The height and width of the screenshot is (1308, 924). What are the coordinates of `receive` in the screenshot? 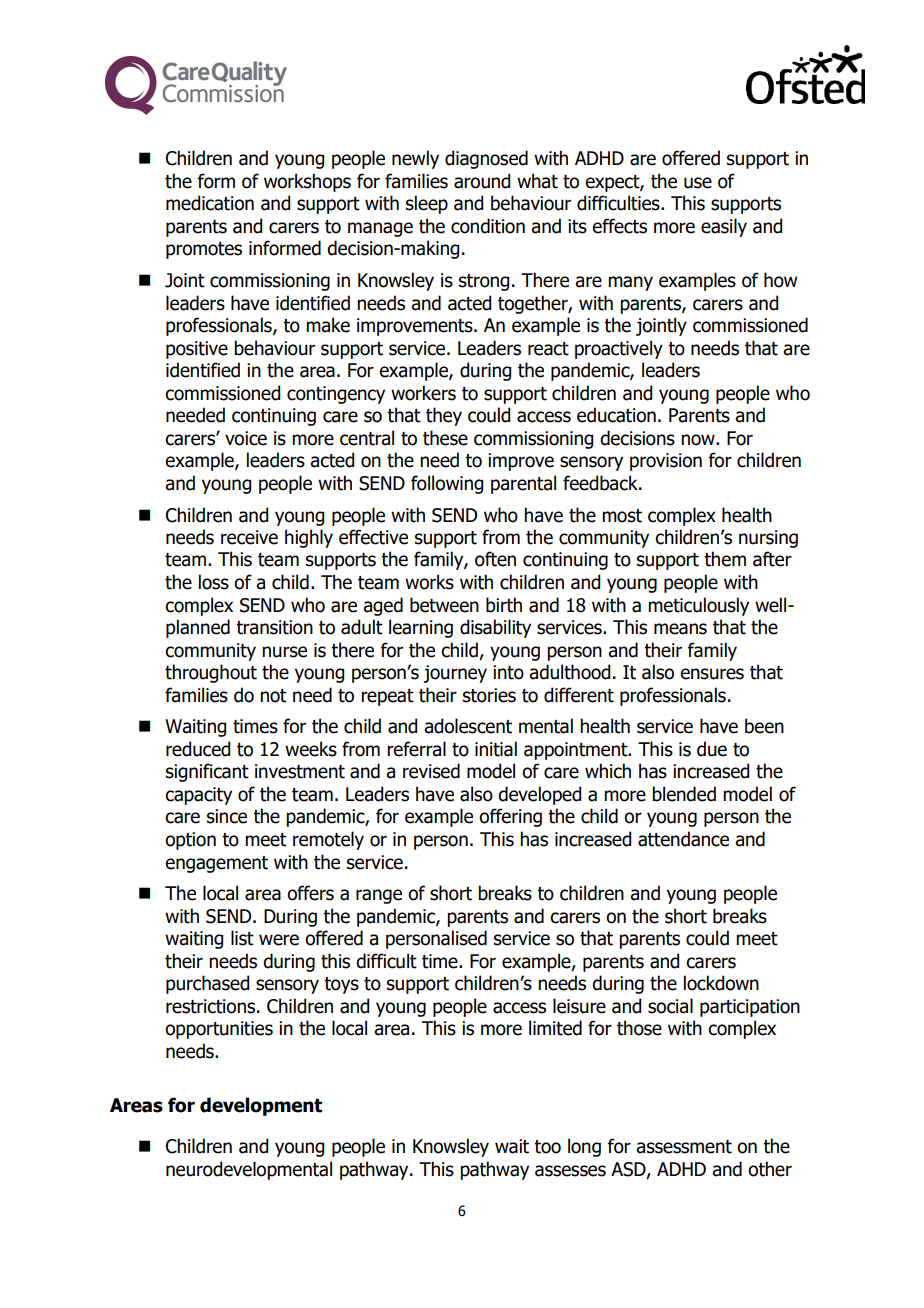 It's located at (249, 537).
